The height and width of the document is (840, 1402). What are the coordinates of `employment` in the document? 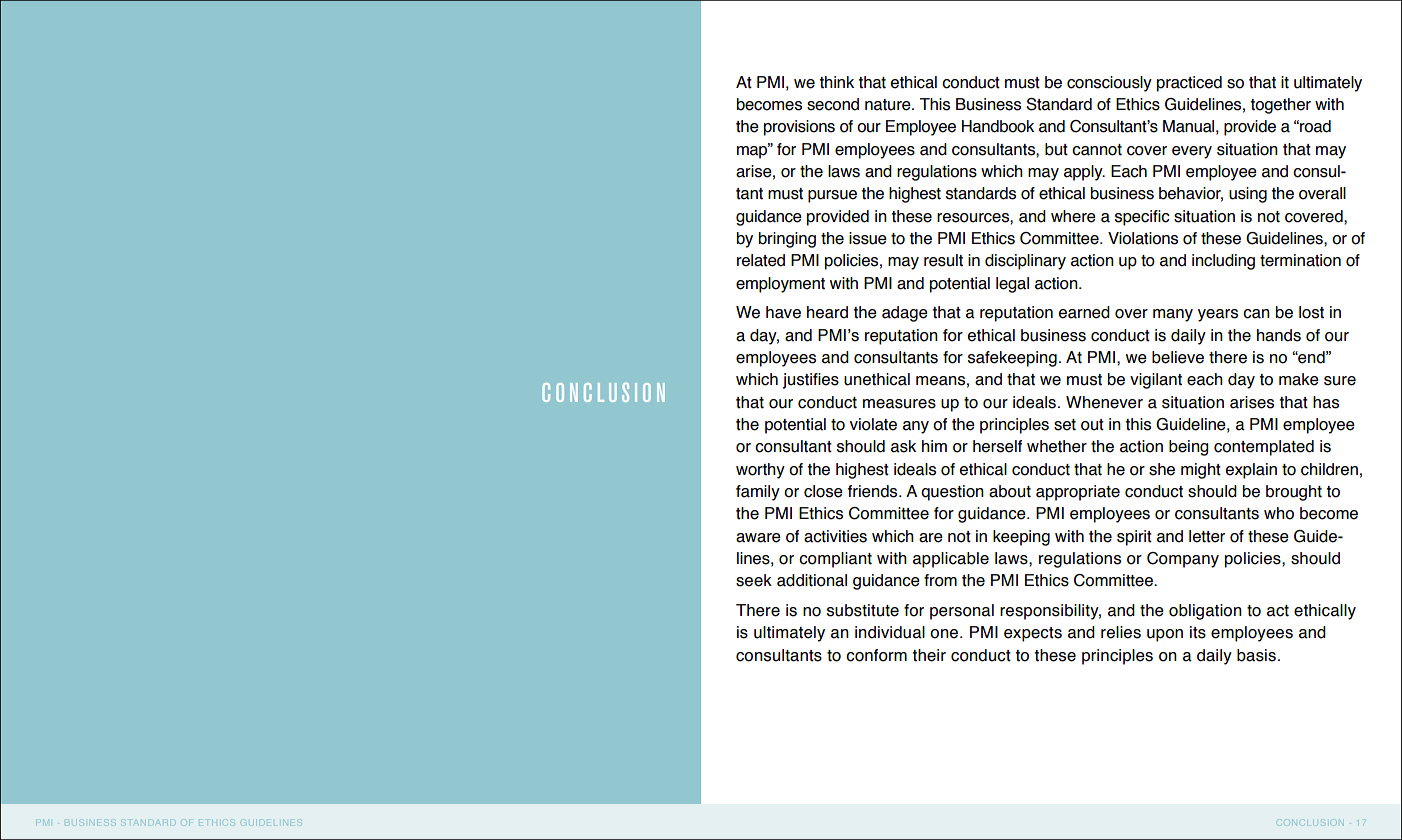 It's located at (780, 285).
